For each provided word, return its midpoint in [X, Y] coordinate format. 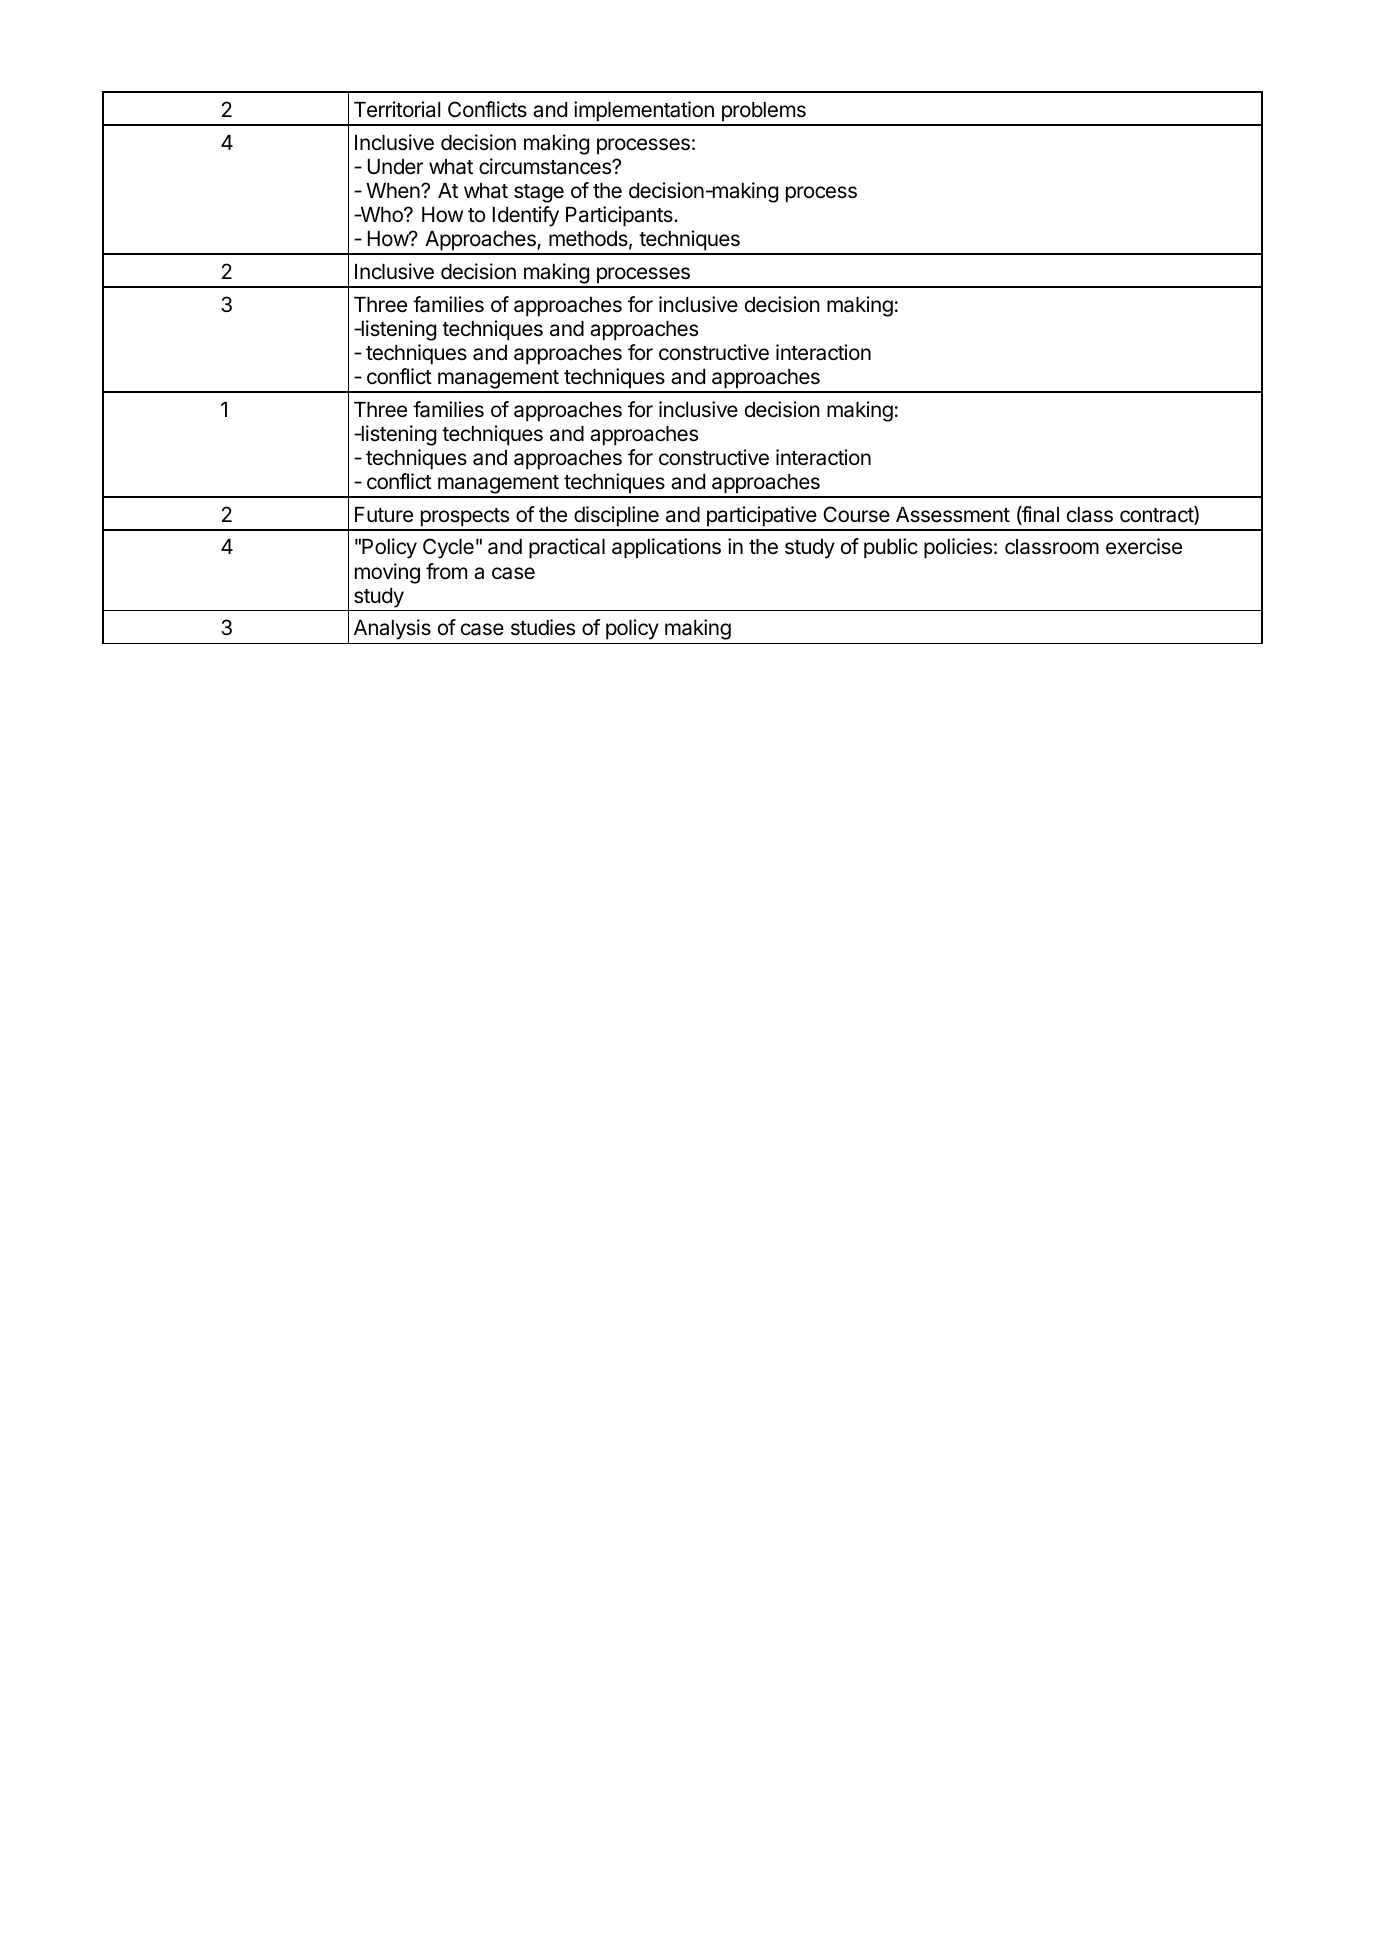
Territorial [397, 109]
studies [543, 627]
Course [856, 514]
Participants [620, 216]
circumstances [546, 166]
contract [1157, 515]
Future [384, 515]
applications [666, 548]
